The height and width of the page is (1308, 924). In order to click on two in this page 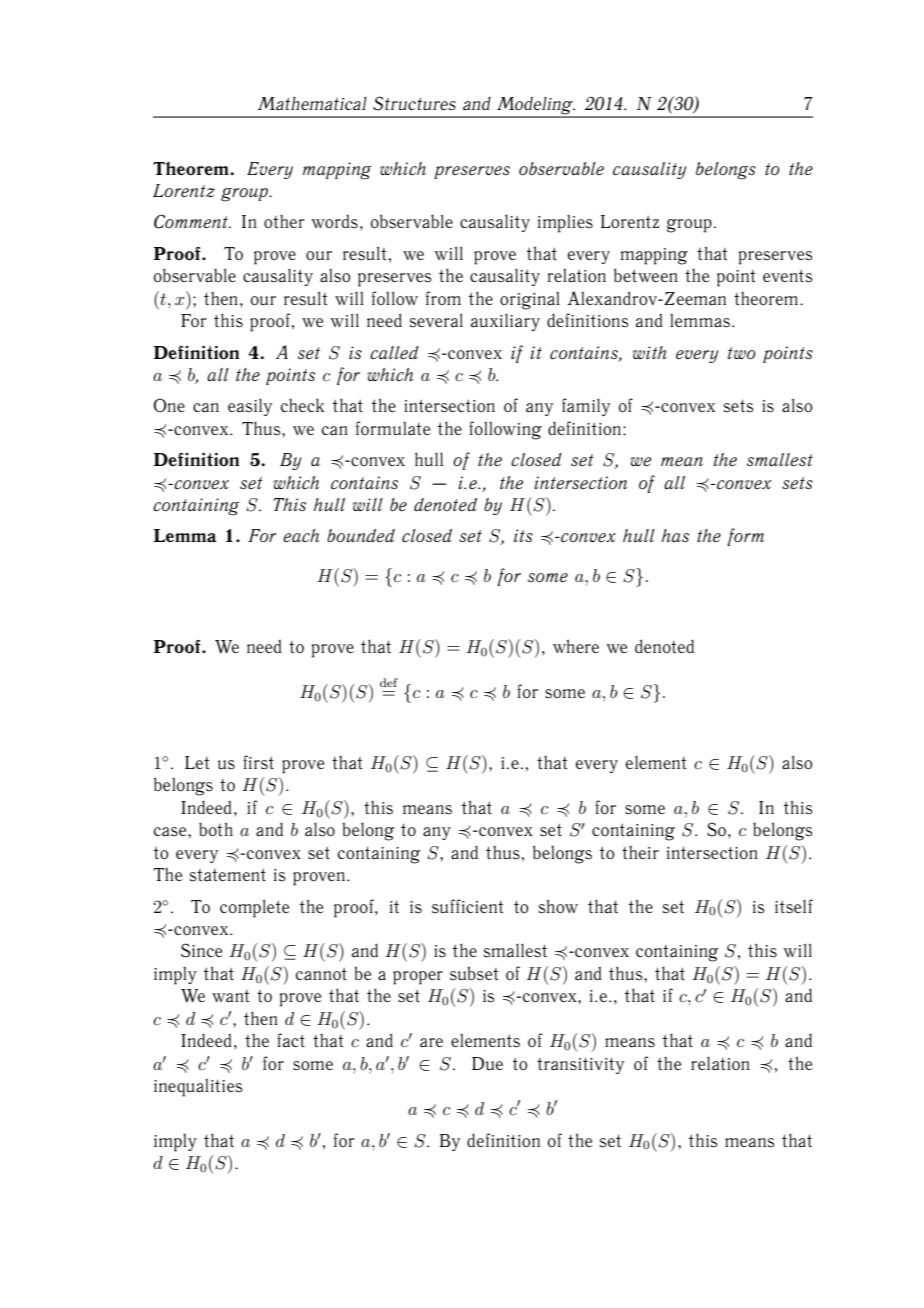, I will do `click(742, 353)`.
